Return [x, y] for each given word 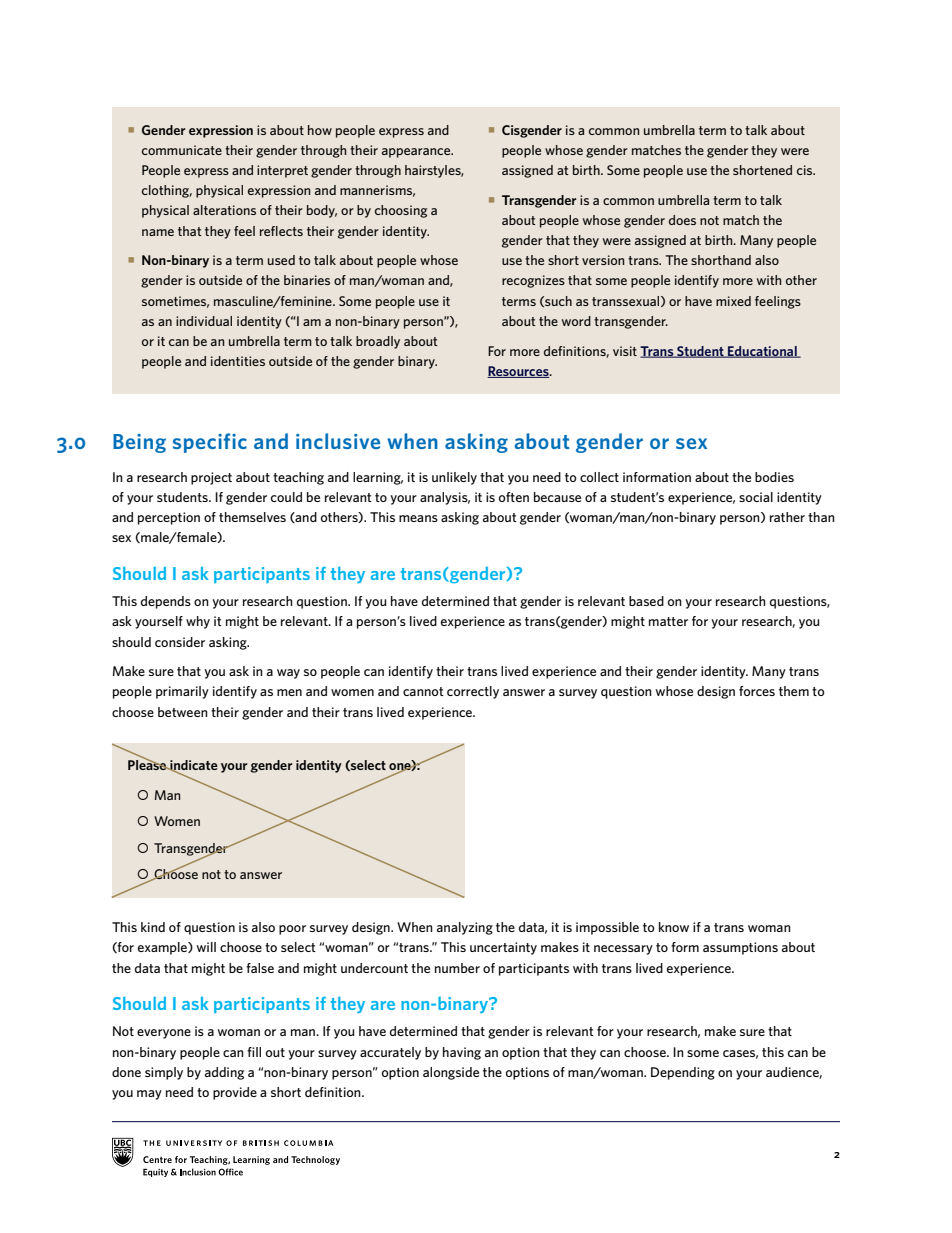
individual [204, 321]
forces [757, 691]
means [418, 518]
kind [153, 927]
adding [224, 1073]
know [674, 927]
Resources [519, 372]
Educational [762, 352]
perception [169, 518]
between [183, 712]
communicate [182, 150]
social [756, 497]
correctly [473, 692]
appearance [417, 153]
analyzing [465, 928]
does [682, 220]
